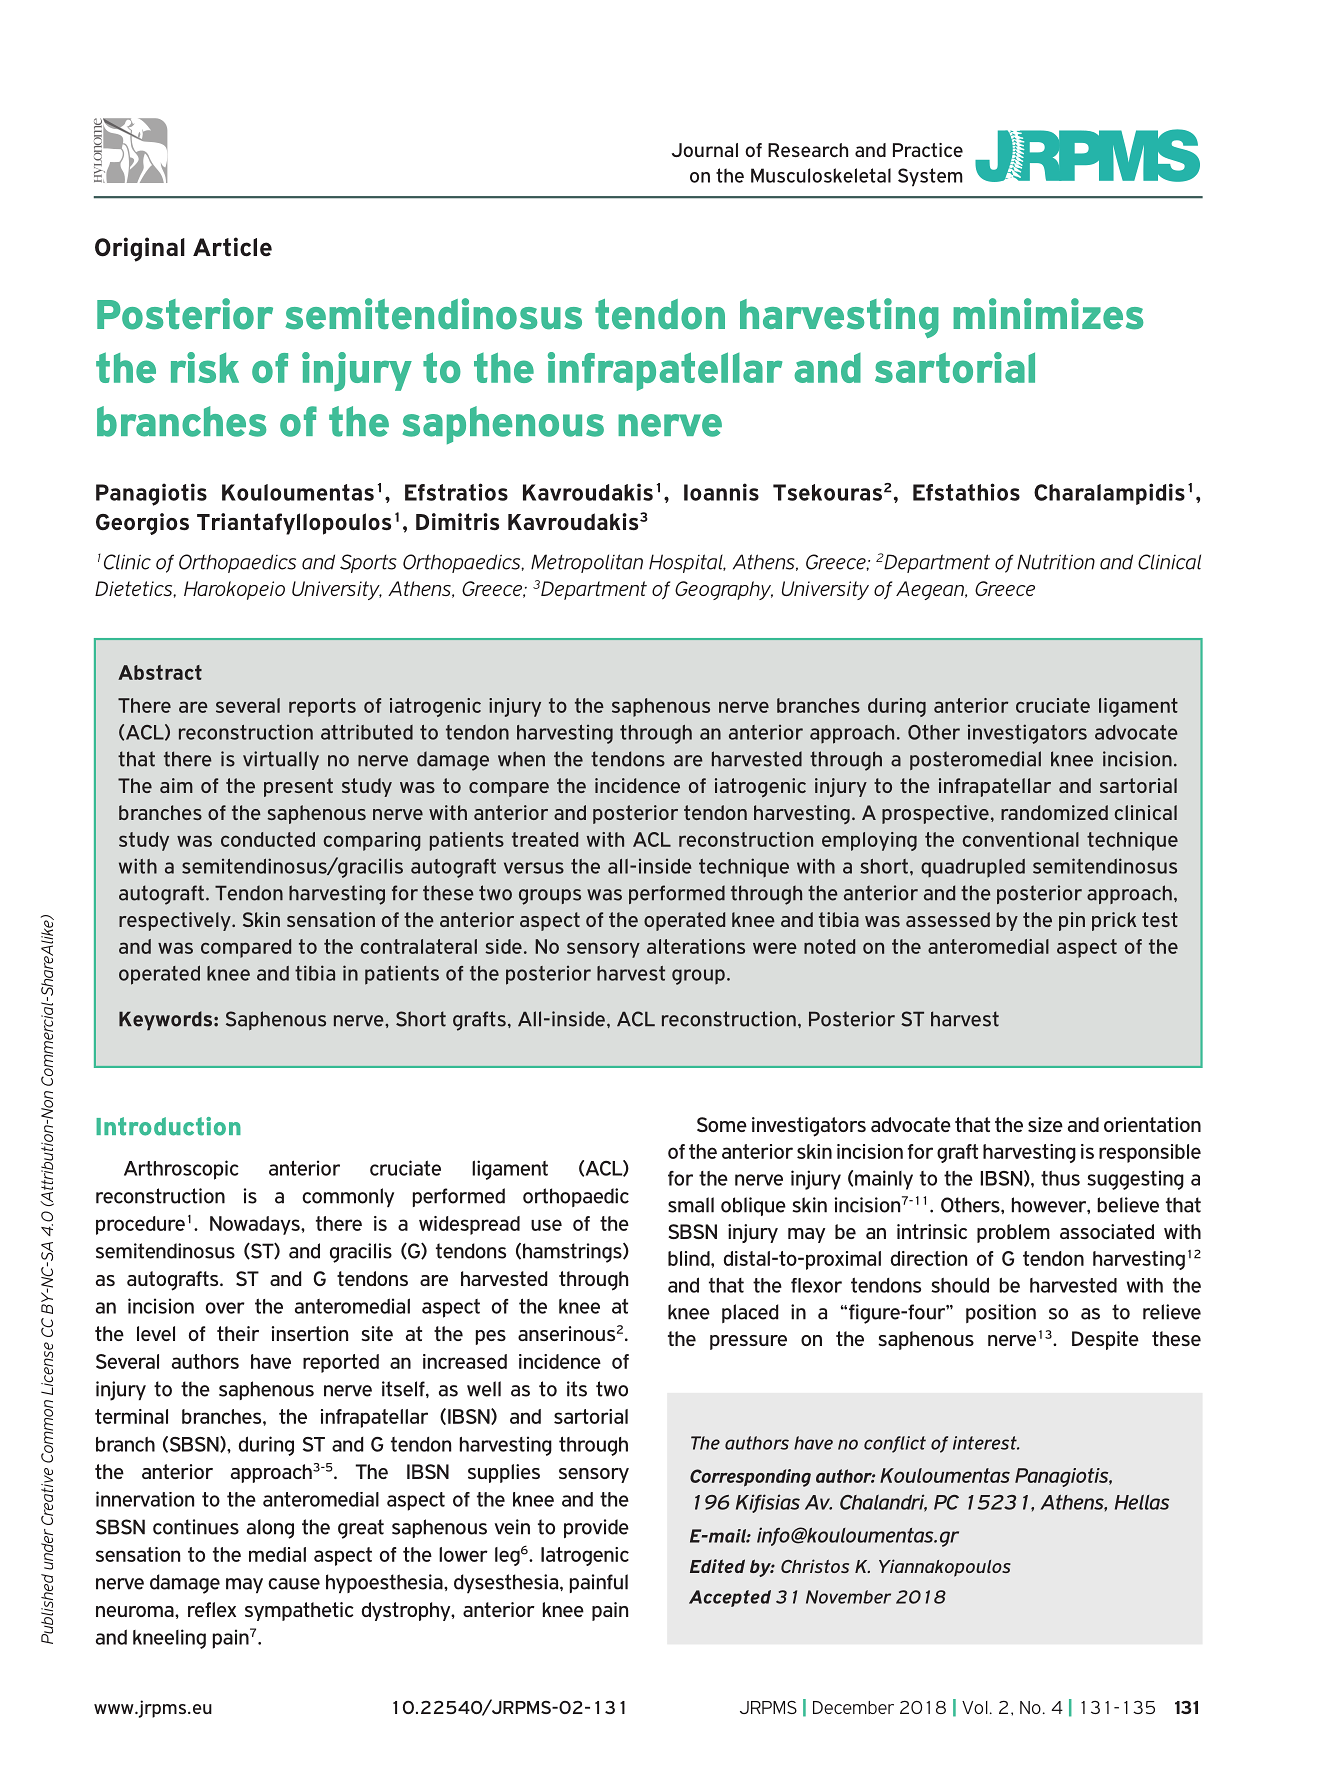 The width and height of the document is (1328, 1771). I want to click on sympathetic, so click(299, 1611).
